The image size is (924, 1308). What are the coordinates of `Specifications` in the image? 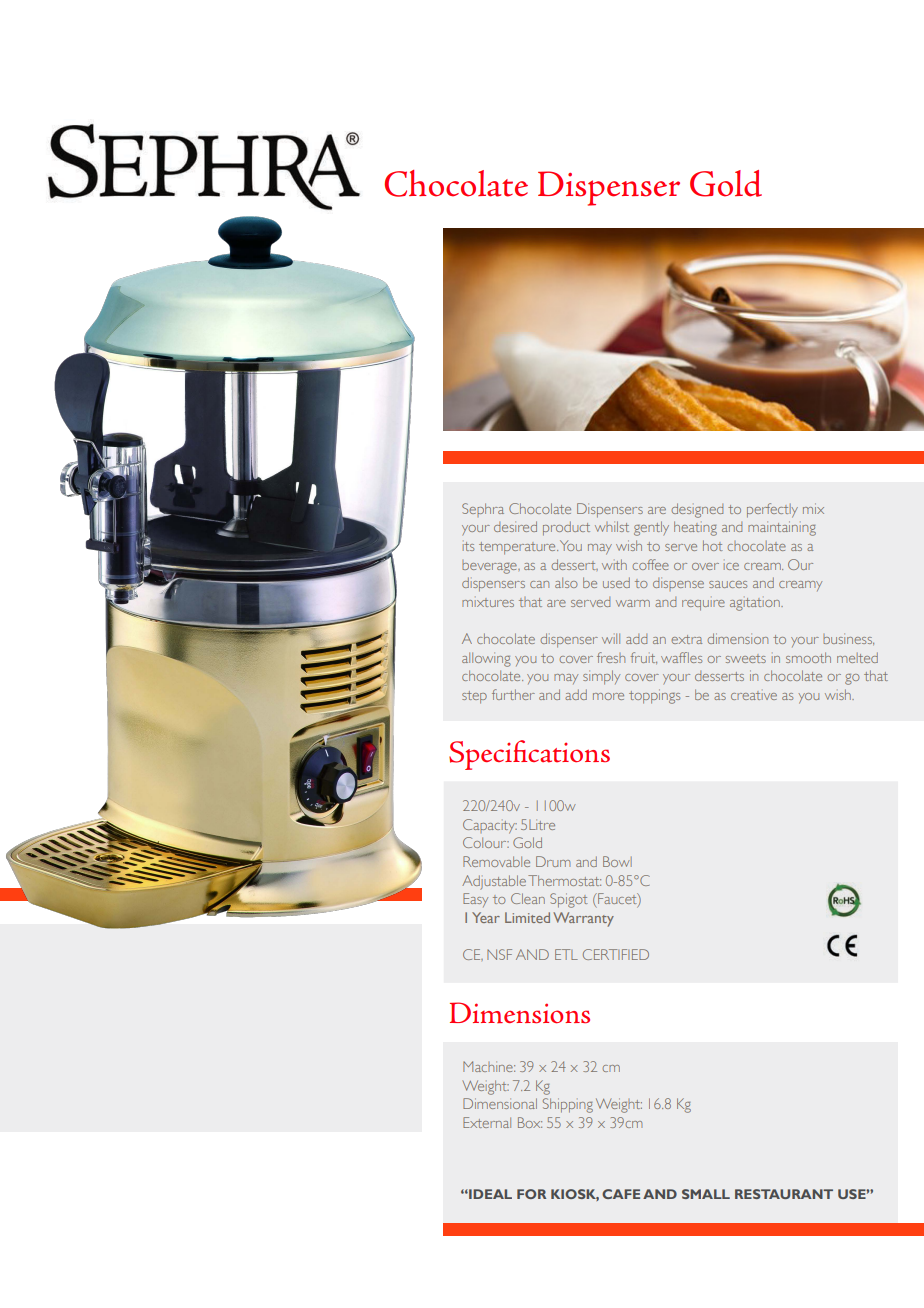 It's located at (529, 755).
